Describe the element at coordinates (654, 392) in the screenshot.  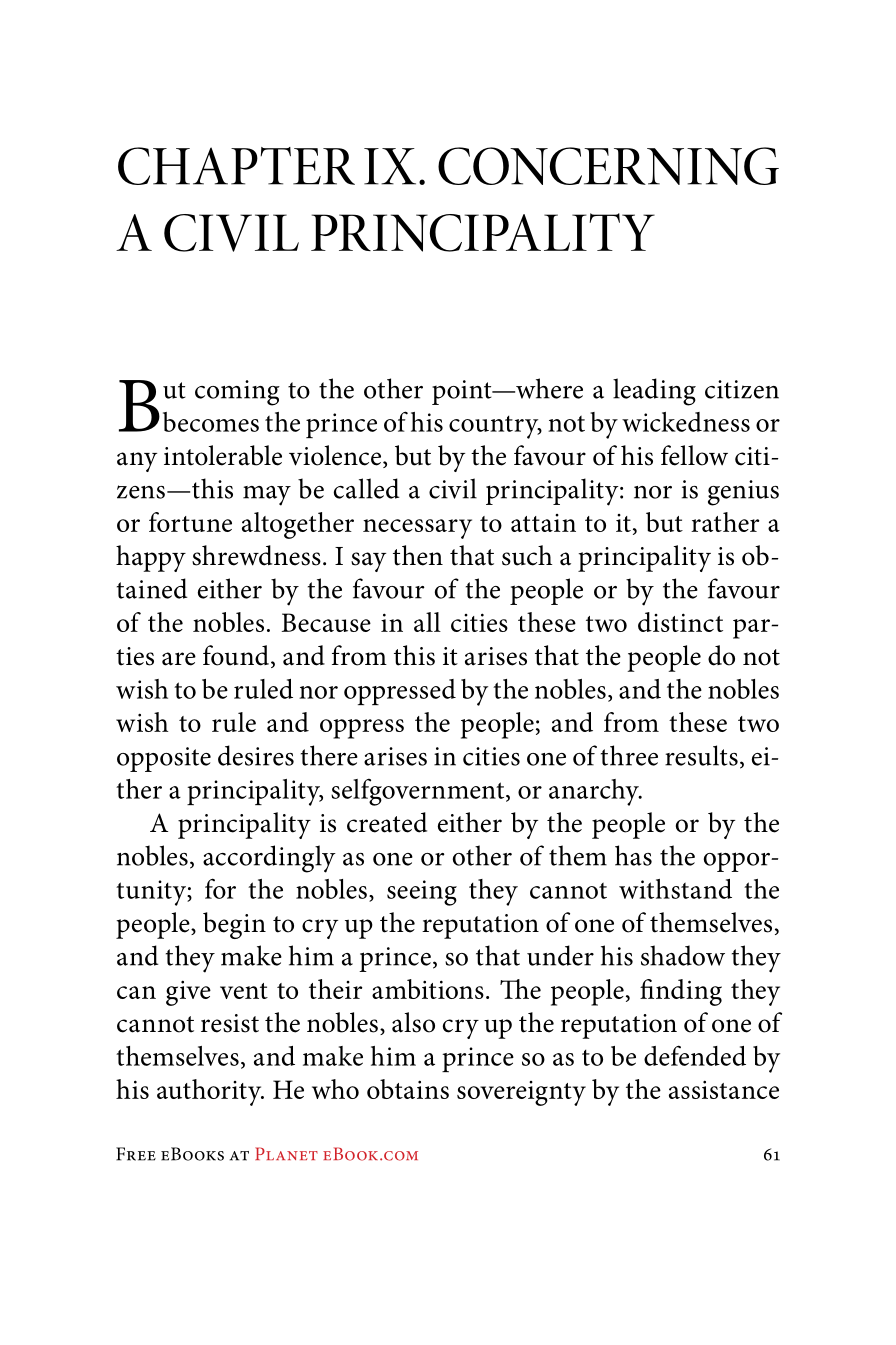
I see `leading` at that location.
